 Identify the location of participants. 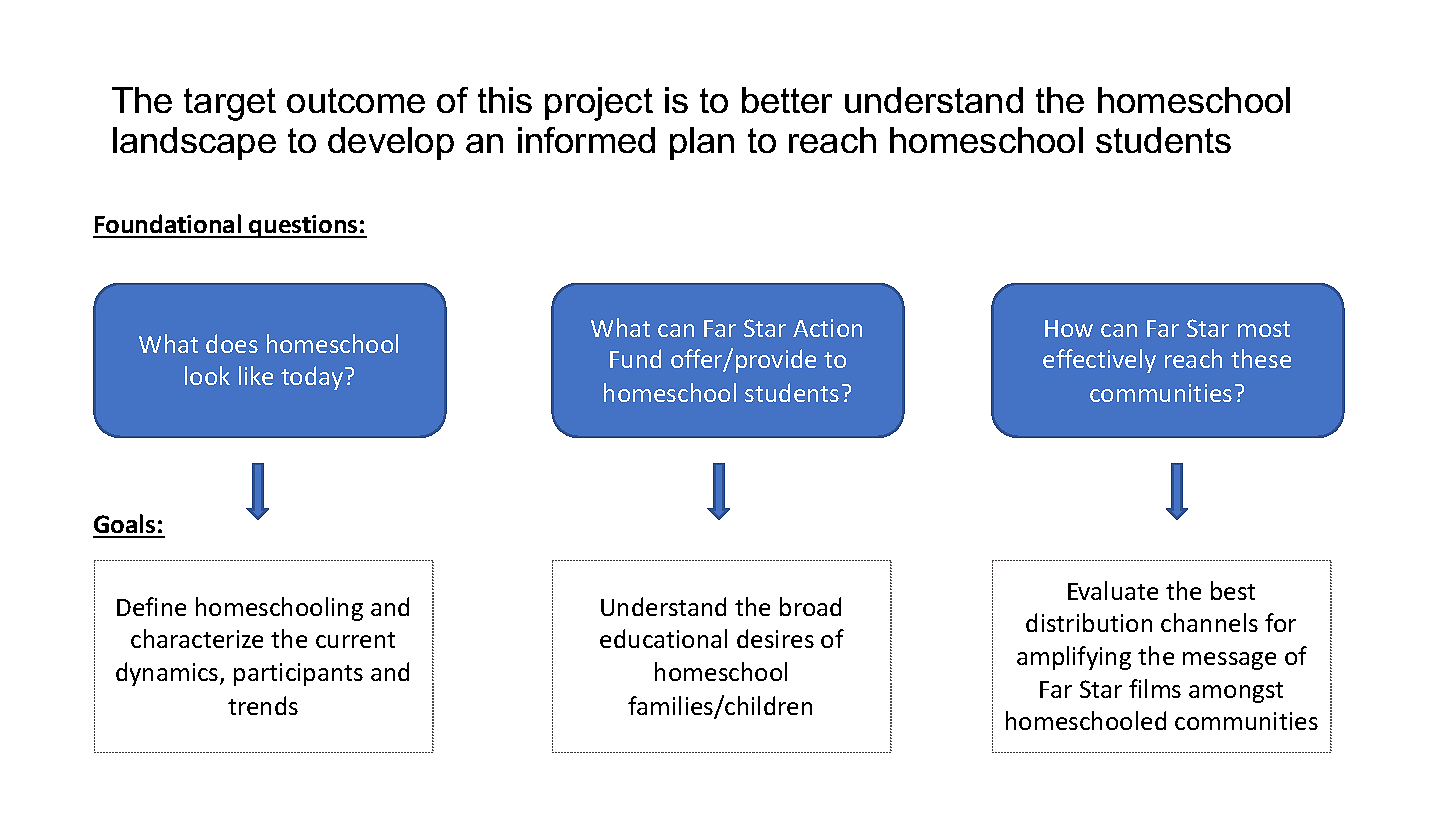
(298, 674).
